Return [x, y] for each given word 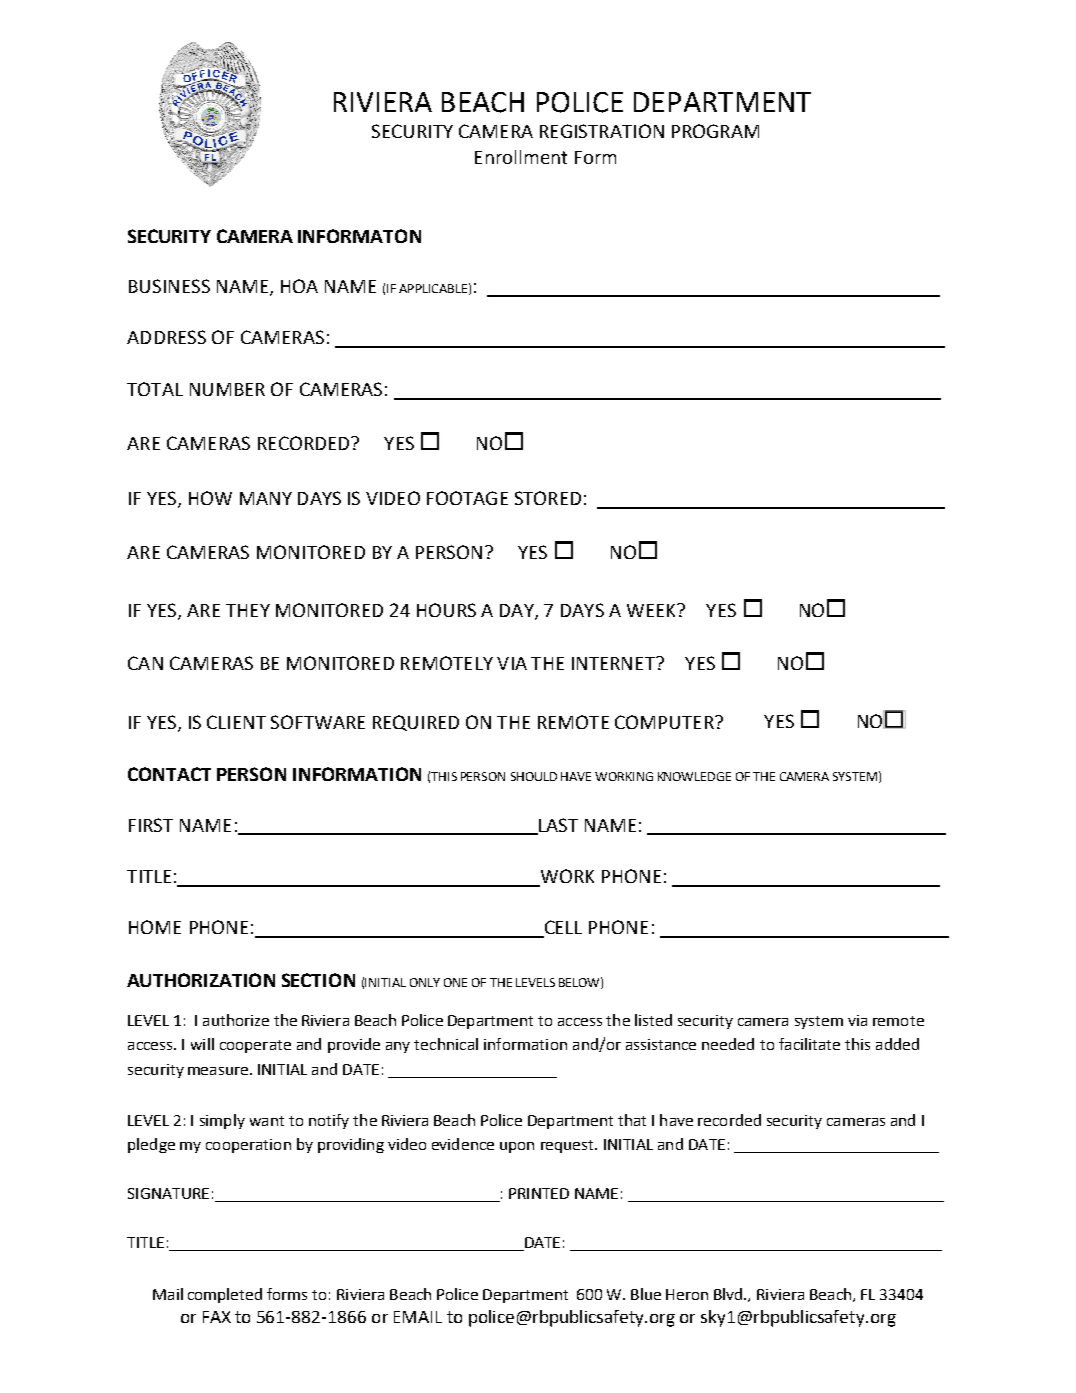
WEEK [652, 610]
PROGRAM [715, 131]
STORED [548, 498]
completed [225, 1295]
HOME [155, 927]
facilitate [809, 1044]
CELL [562, 928]
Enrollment [521, 157]
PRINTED [539, 1193]
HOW [210, 498]
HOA [299, 286]
